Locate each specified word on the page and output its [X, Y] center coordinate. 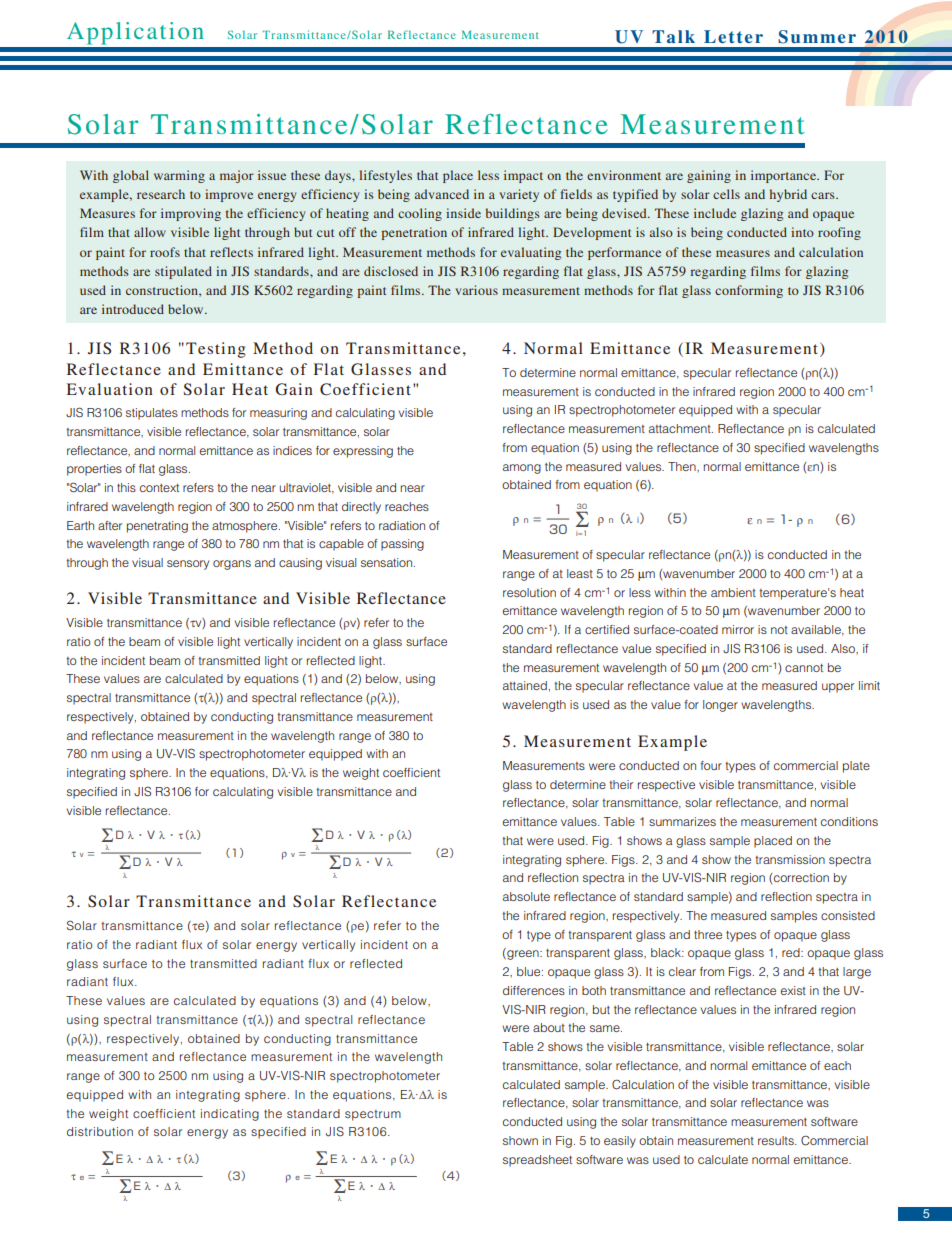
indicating [230, 1115]
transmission [790, 859]
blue [530, 971]
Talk [673, 36]
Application [135, 33]
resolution [529, 592]
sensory [188, 565]
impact [523, 176]
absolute [526, 896]
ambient [733, 592]
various [476, 290]
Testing [216, 350]
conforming [749, 291]
